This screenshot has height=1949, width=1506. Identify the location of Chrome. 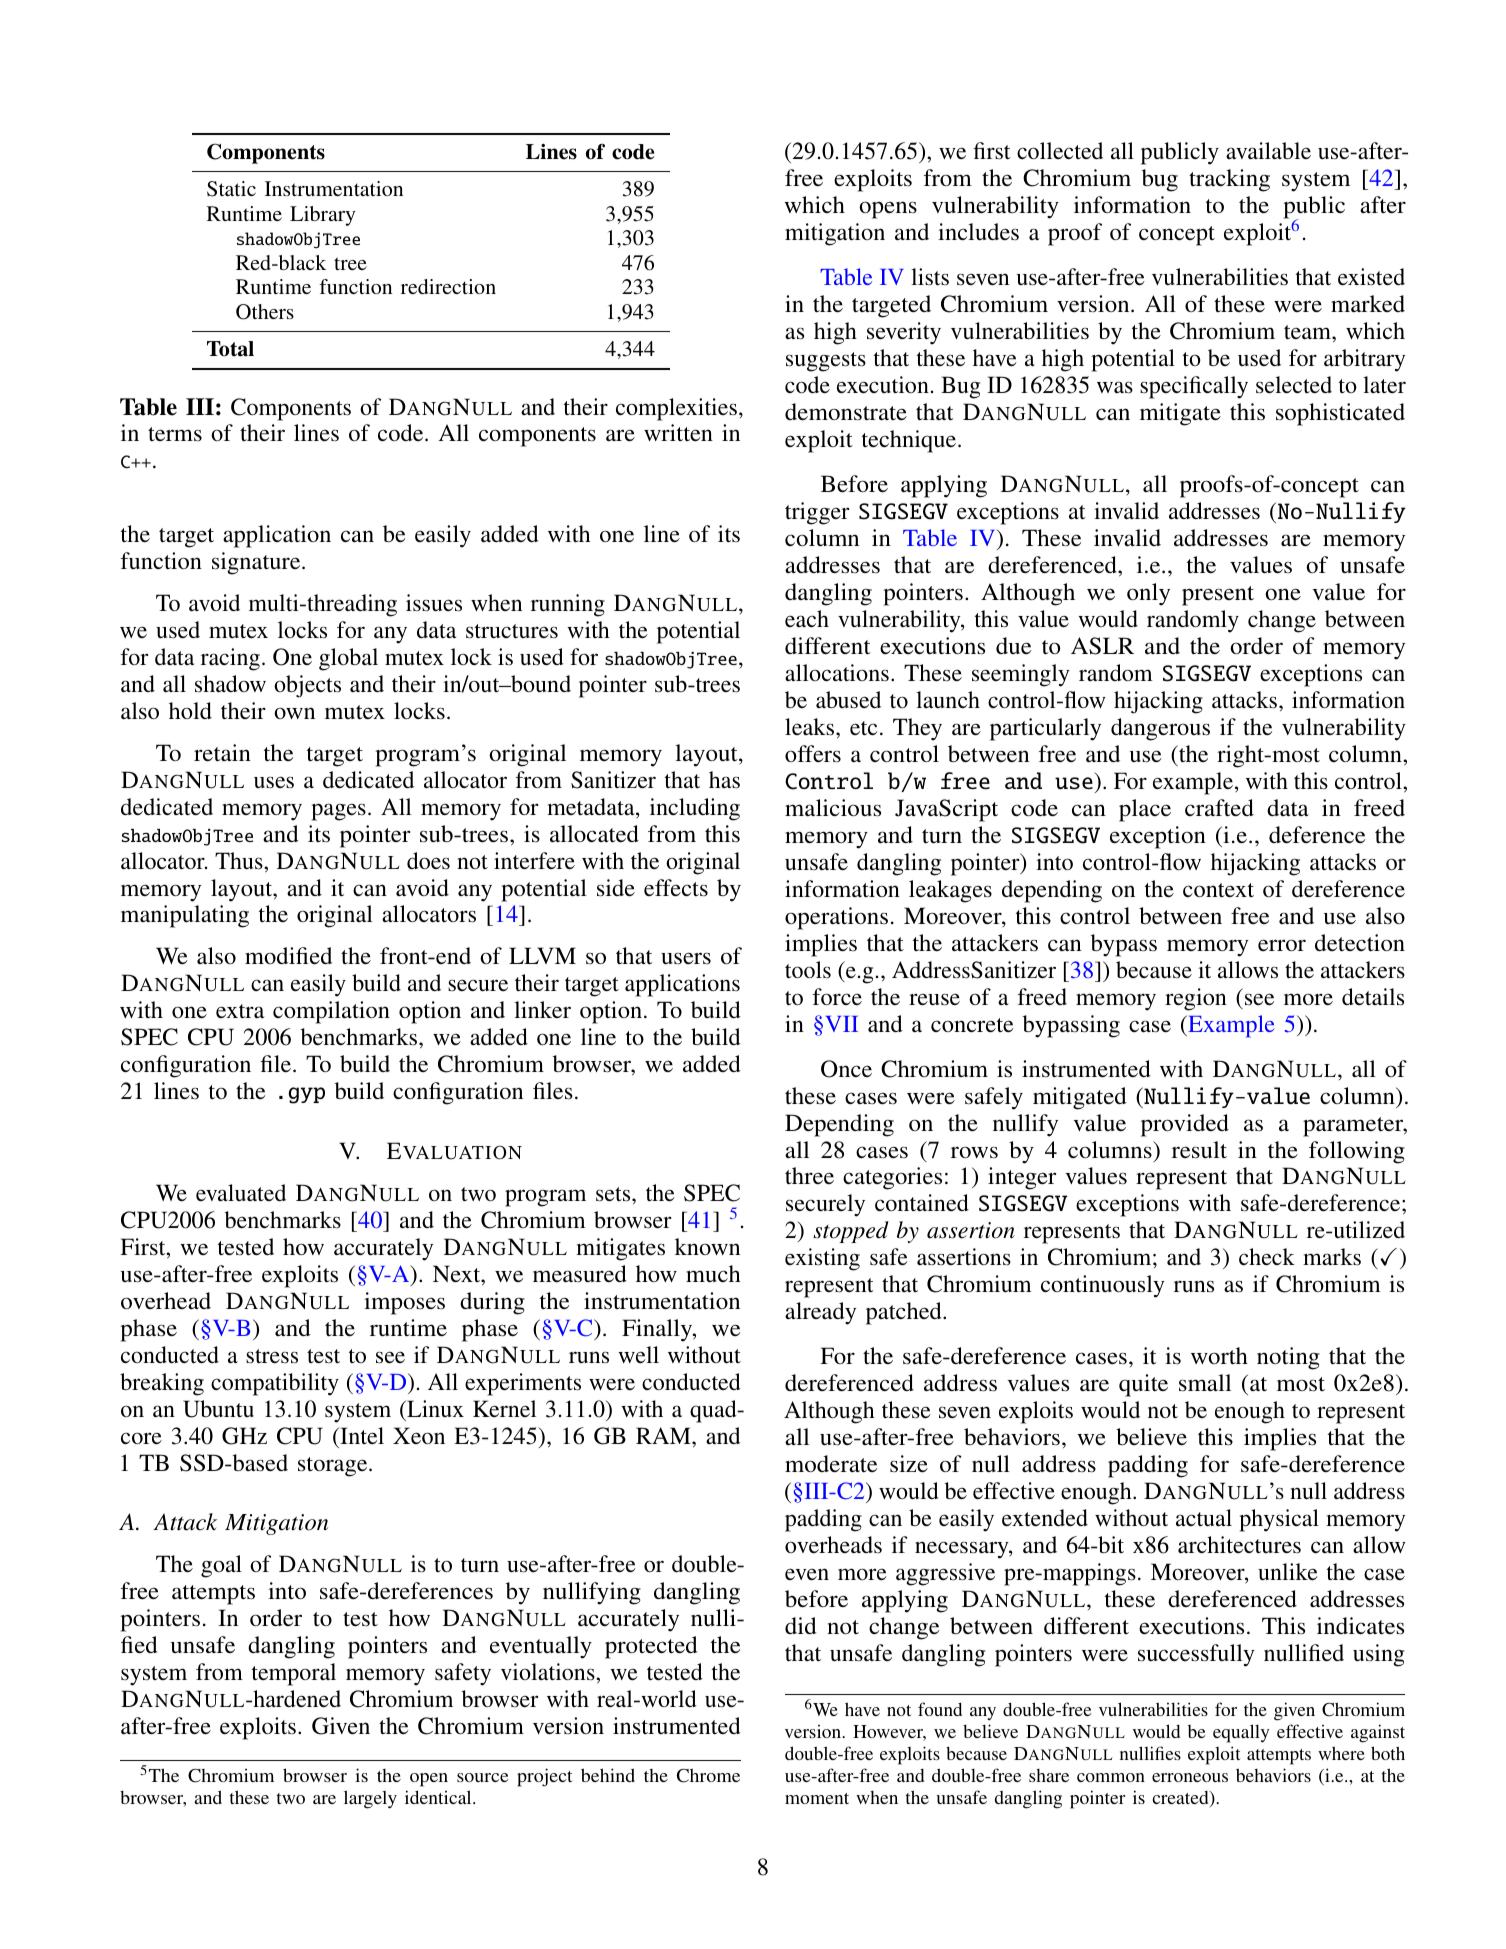
(708, 1775).
